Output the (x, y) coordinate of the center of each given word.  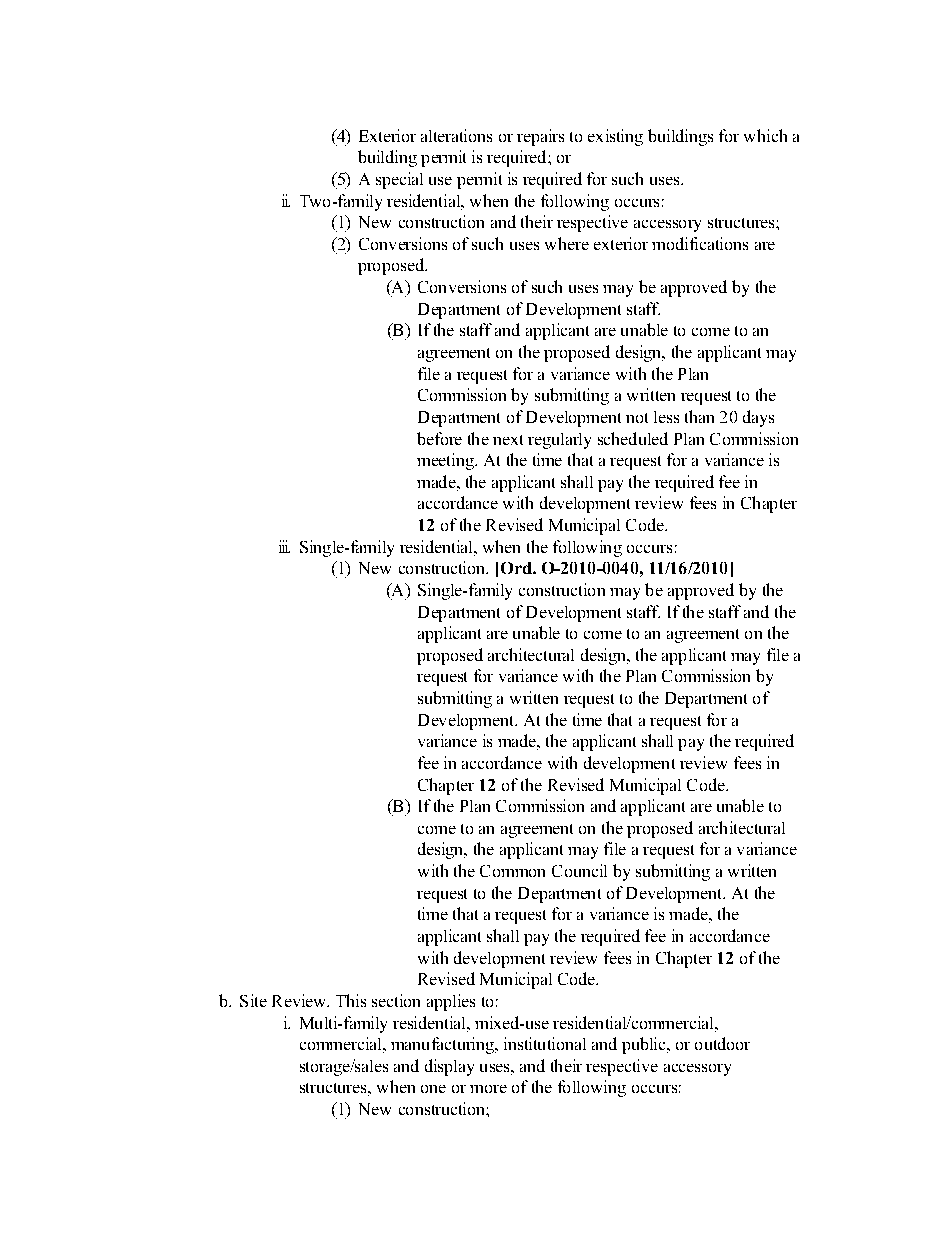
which (765, 135)
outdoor (722, 1043)
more (488, 1089)
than (699, 416)
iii (284, 546)
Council (579, 870)
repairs (540, 137)
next (508, 440)
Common (512, 871)
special (399, 180)
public (645, 1045)
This (351, 1000)
